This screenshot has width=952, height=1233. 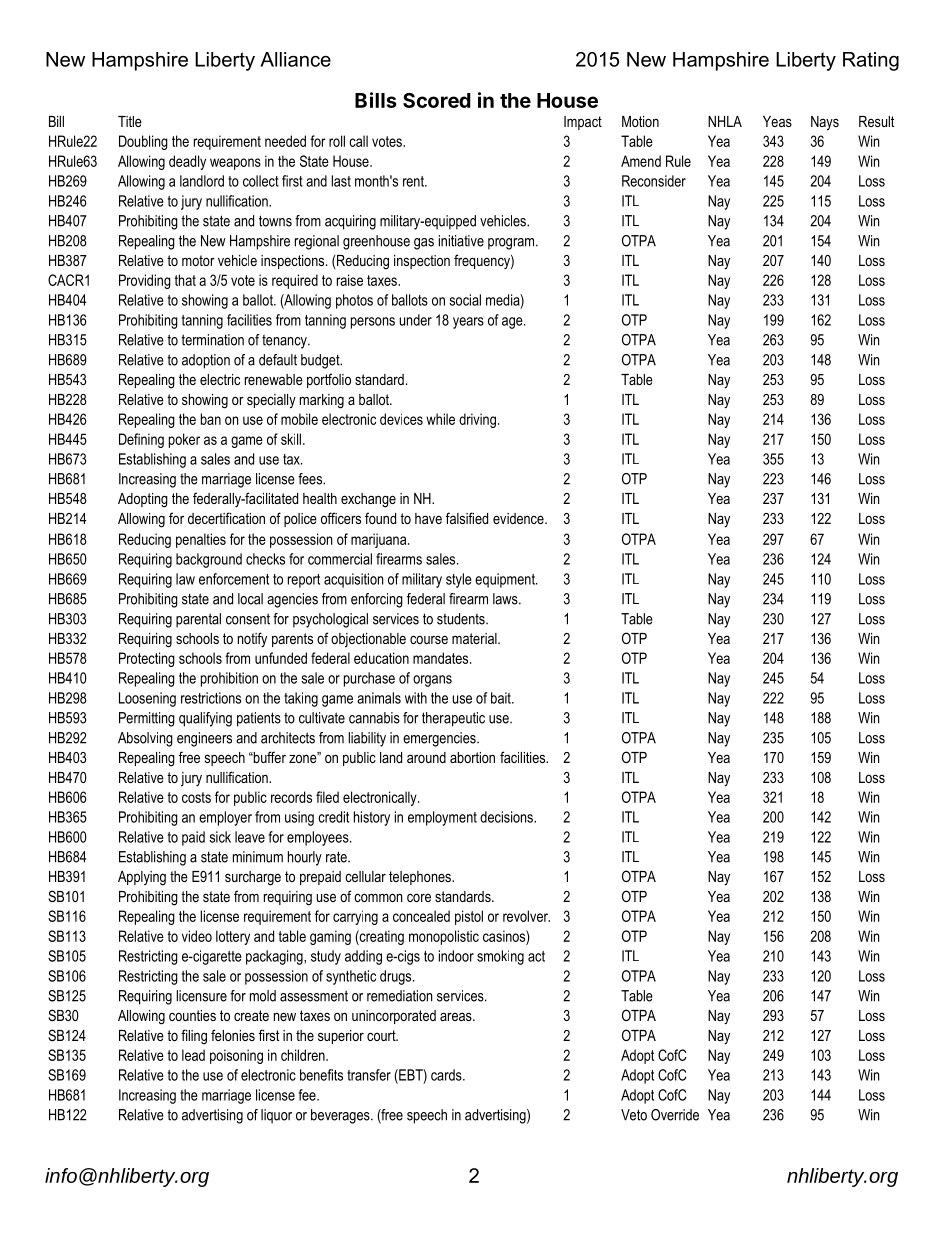 What do you see at coordinates (675, 1115) in the screenshot?
I see `Override` at bounding box center [675, 1115].
